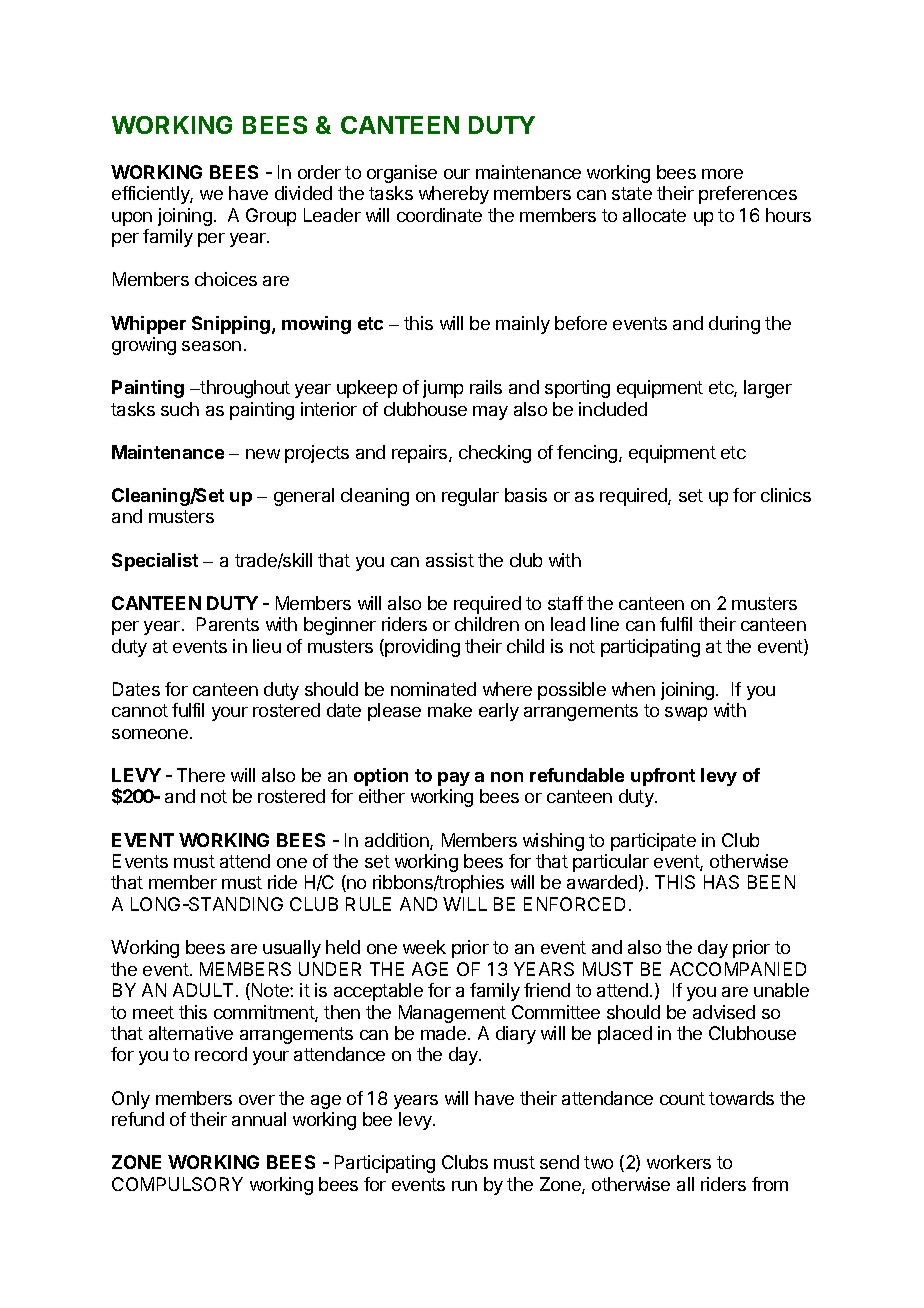 Image resolution: width=924 pixels, height=1308 pixels. Describe the element at coordinates (201, 775) in the screenshot. I see `There` at that location.
